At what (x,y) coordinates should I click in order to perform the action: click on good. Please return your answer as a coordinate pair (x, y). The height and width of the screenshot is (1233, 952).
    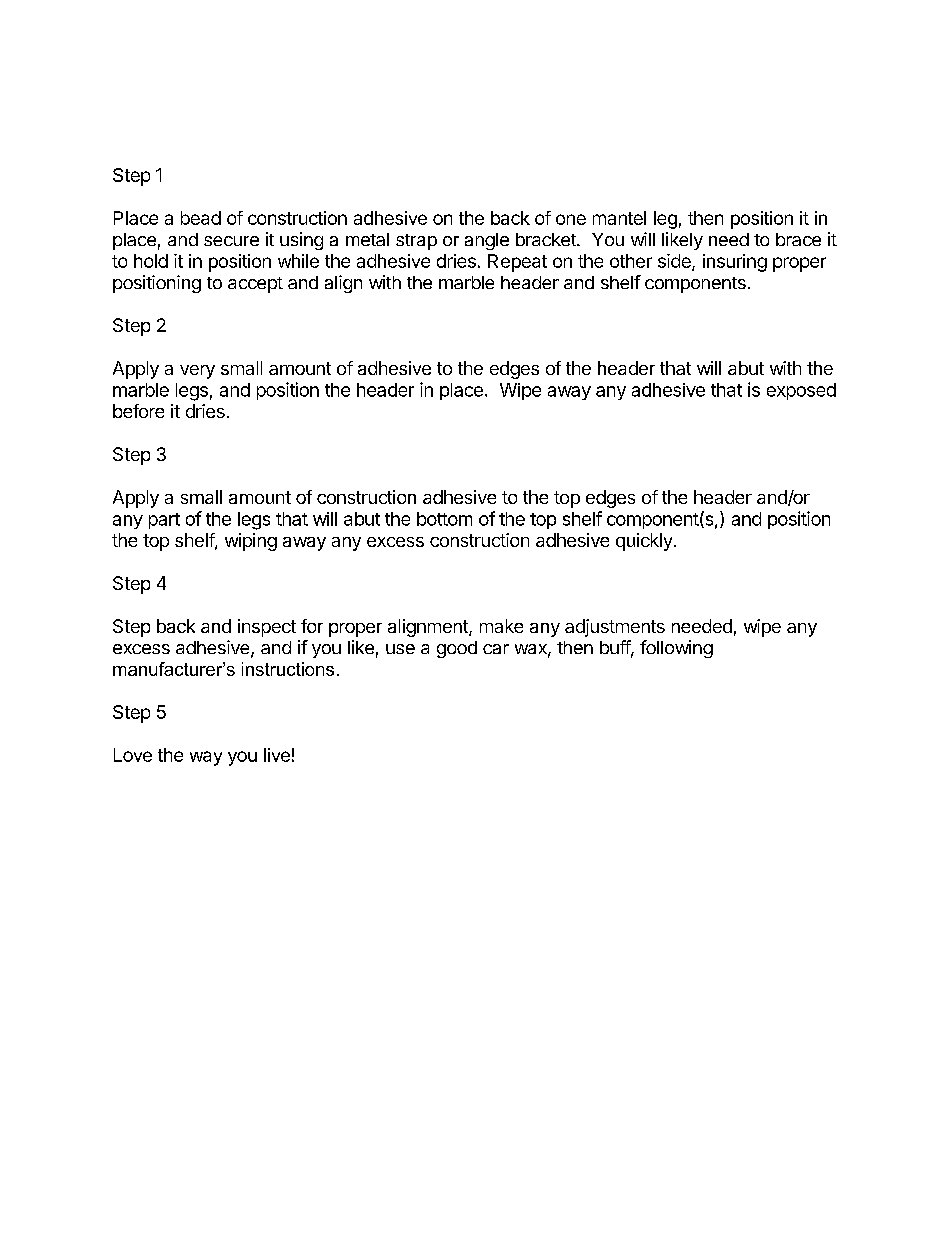
    Looking at the image, I should click on (457, 649).
